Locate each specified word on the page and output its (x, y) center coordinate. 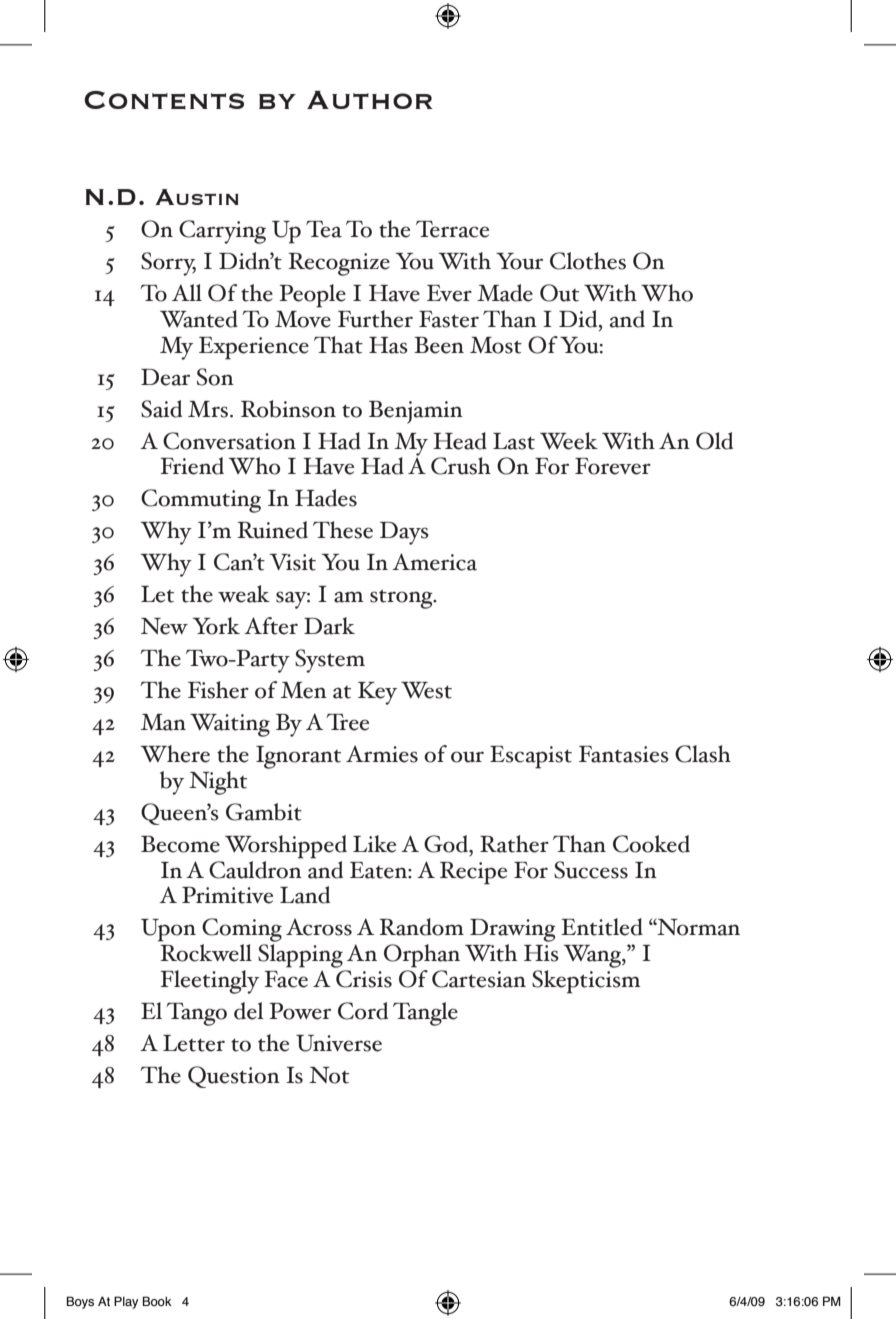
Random (421, 927)
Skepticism (586, 980)
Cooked (651, 844)
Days (404, 533)
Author (370, 100)
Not (329, 1075)
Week (569, 441)
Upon (168, 930)
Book (157, 1301)
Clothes (588, 261)
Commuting (201, 501)
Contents (164, 100)
